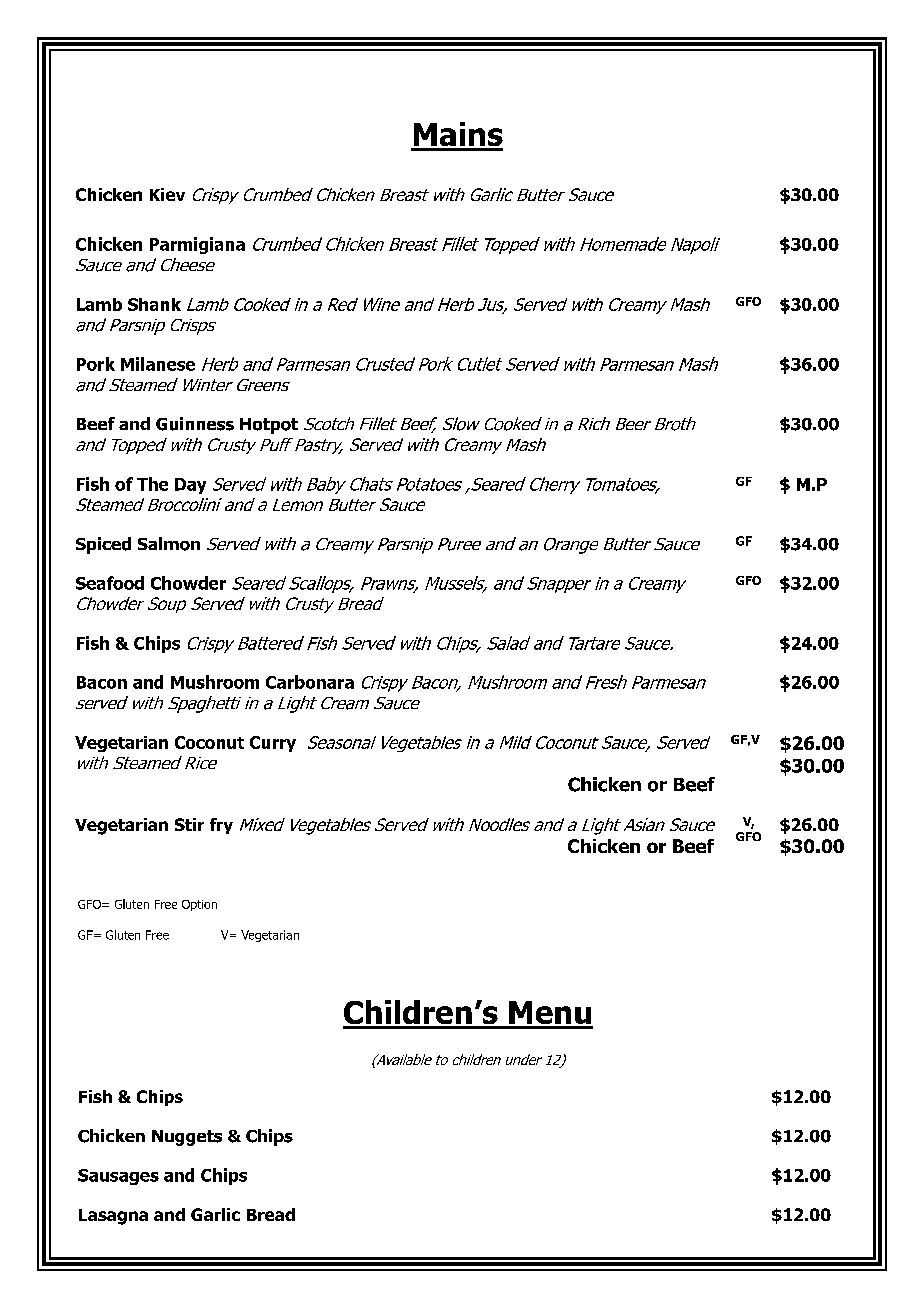 This page has width=924, height=1308. I want to click on Kiev, so click(167, 194).
